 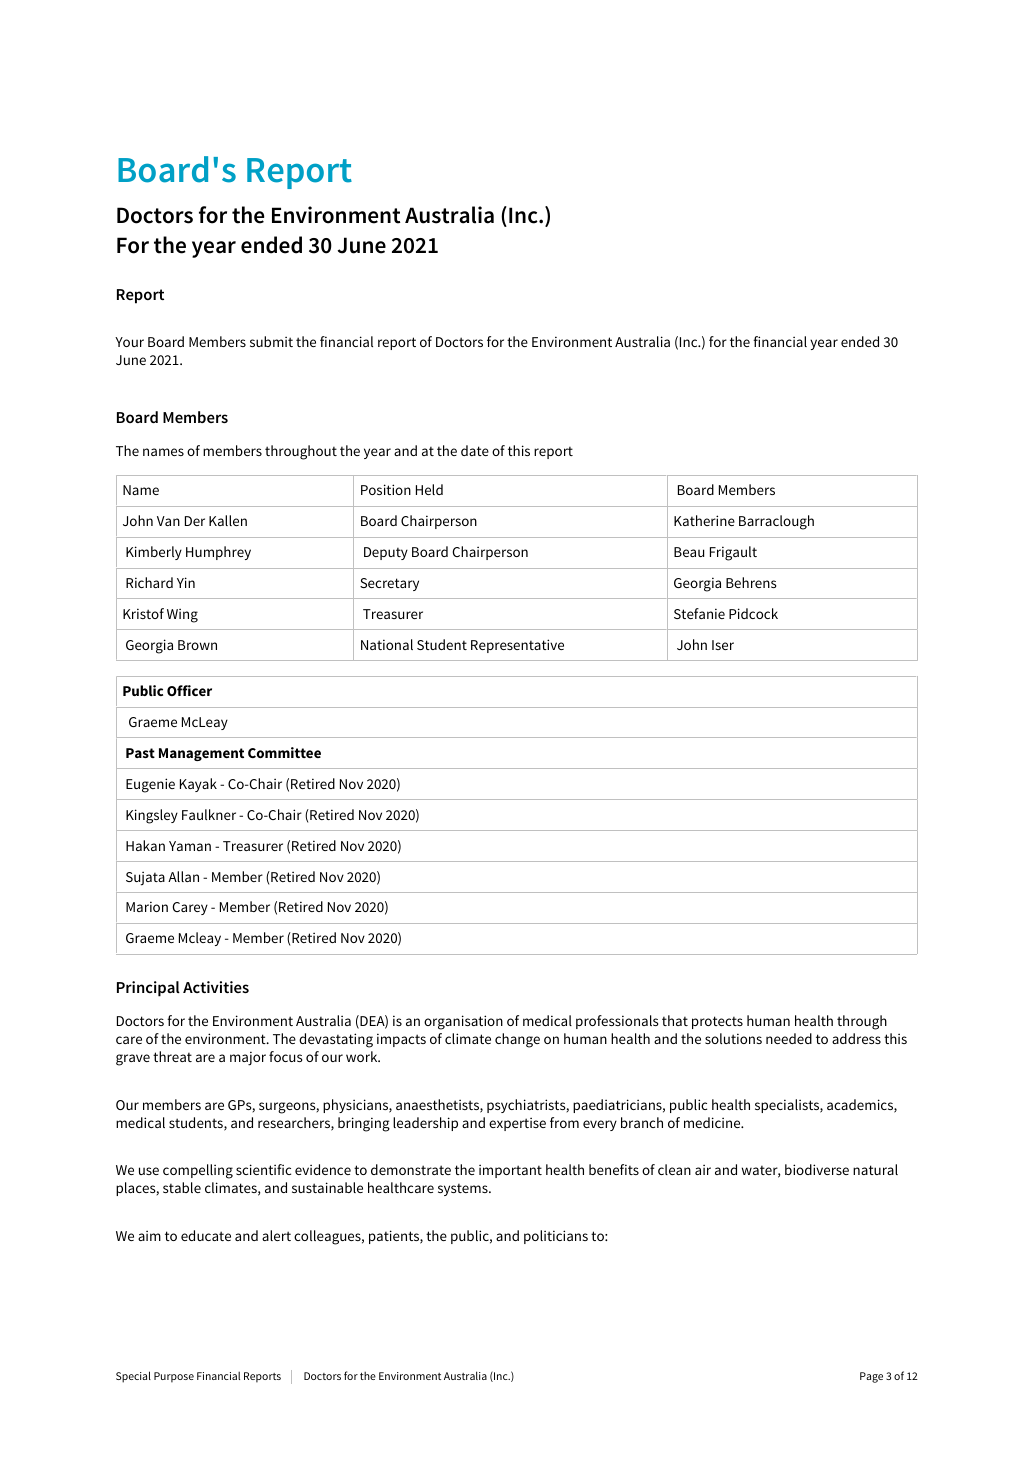 What do you see at coordinates (248, 1058) in the screenshot?
I see `major` at bounding box center [248, 1058].
